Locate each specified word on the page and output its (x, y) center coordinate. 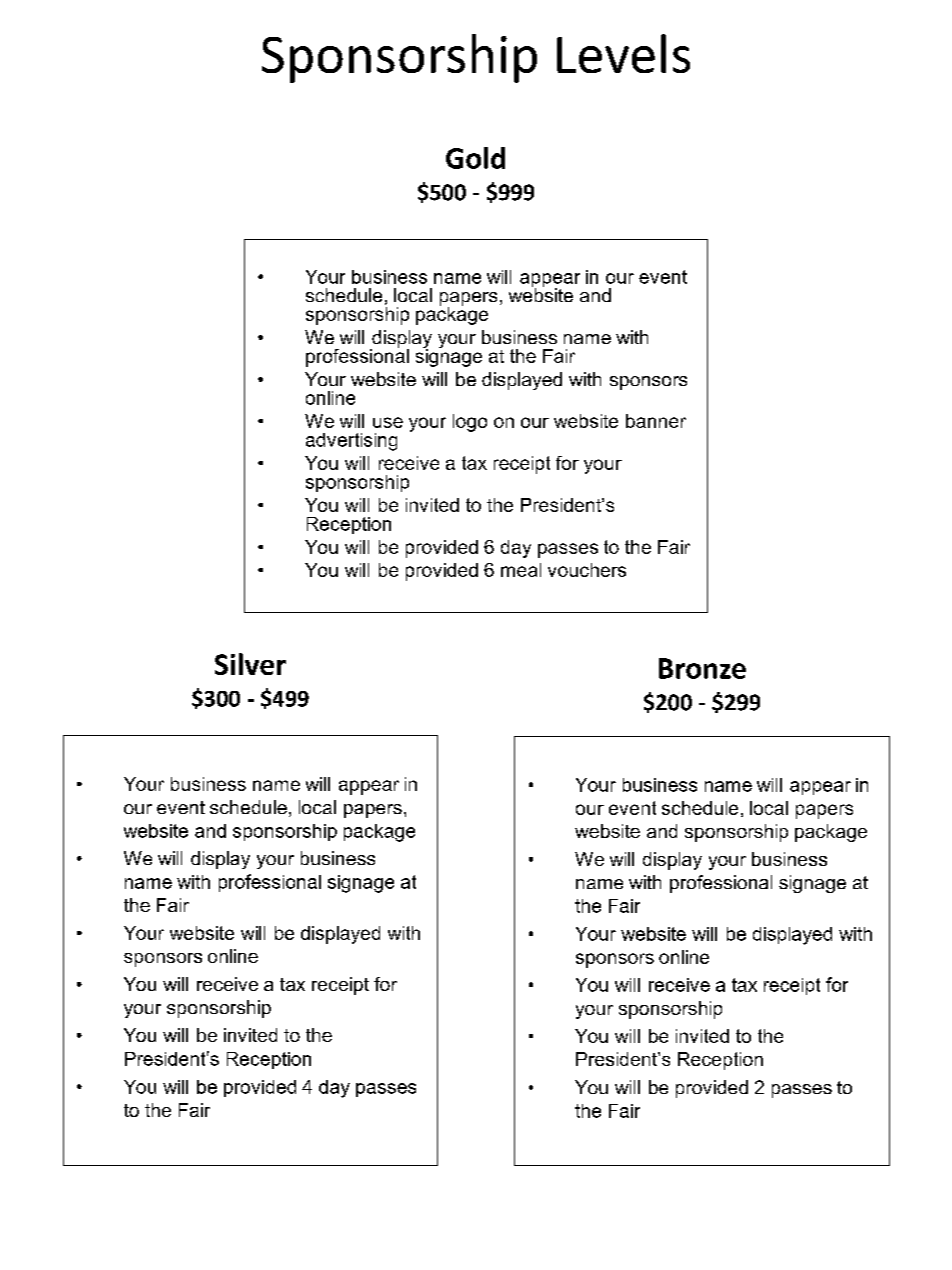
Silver (250, 664)
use (388, 422)
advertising (351, 442)
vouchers (587, 570)
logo (470, 423)
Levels (623, 53)
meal (521, 570)
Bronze (702, 668)
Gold (475, 158)
